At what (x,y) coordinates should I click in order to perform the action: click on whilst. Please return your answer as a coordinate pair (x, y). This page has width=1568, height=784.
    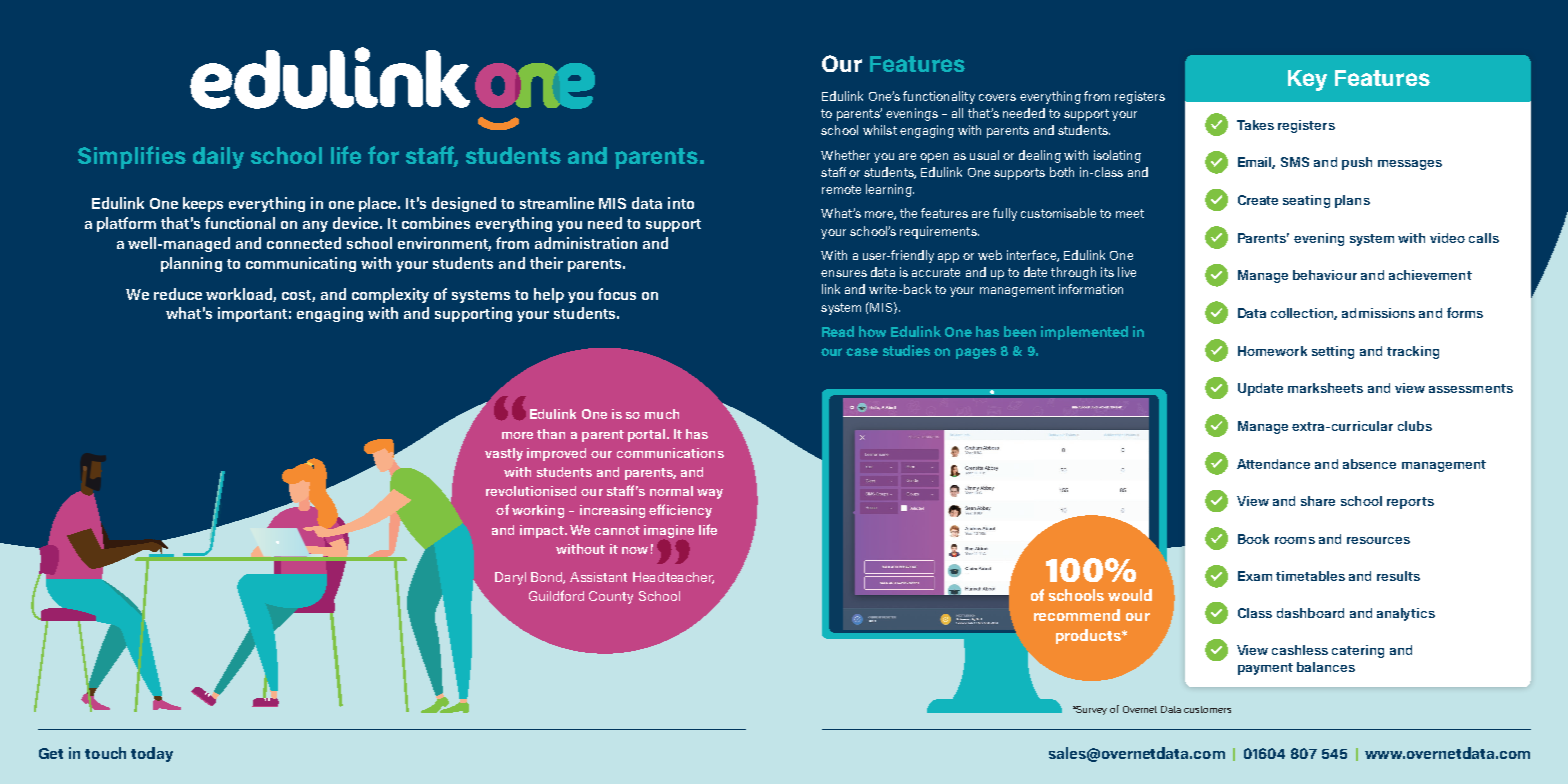
    Looking at the image, I should click on (880, 130).
